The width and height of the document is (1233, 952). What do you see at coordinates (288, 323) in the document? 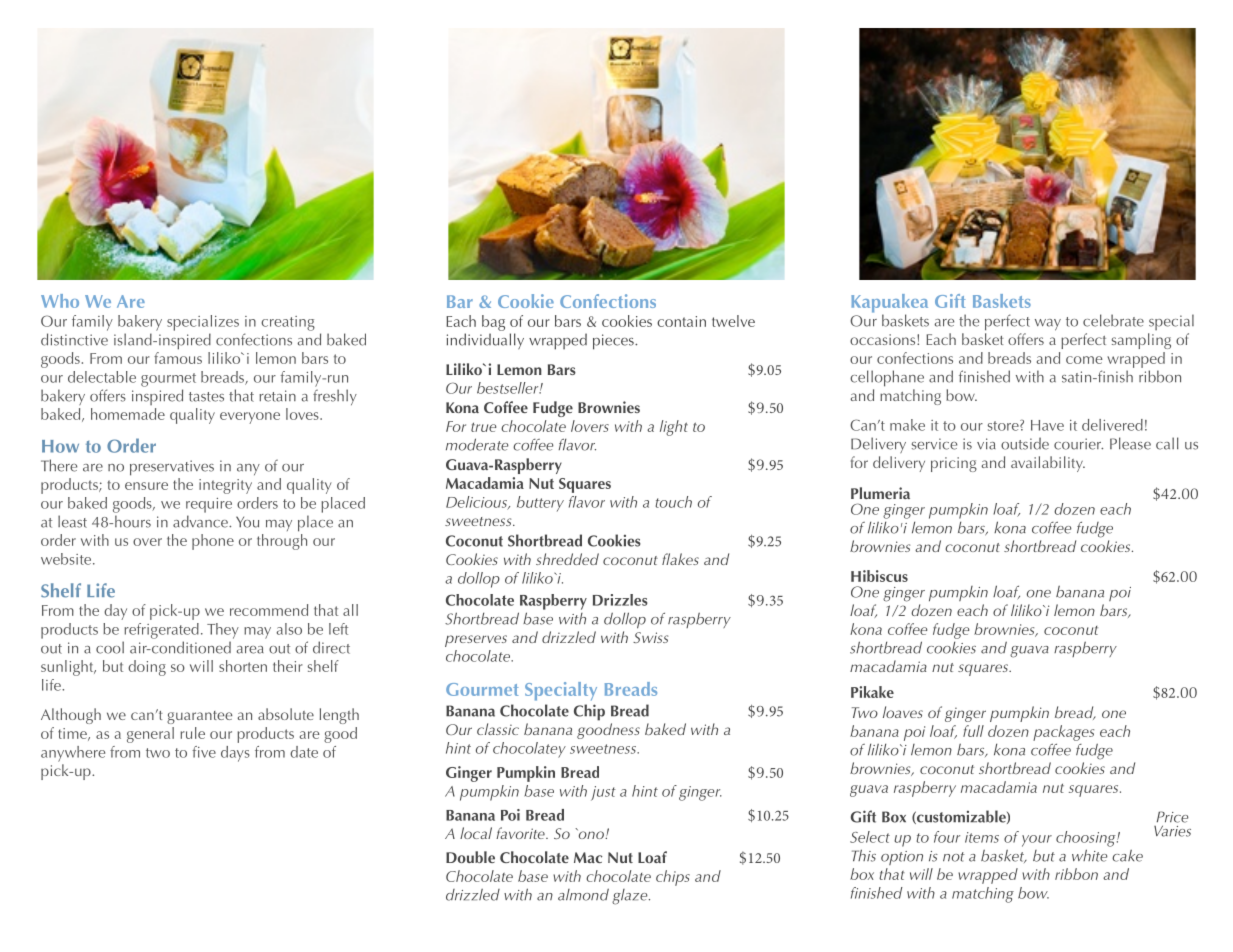
I see `creating` at bounding box center [288, 323].
